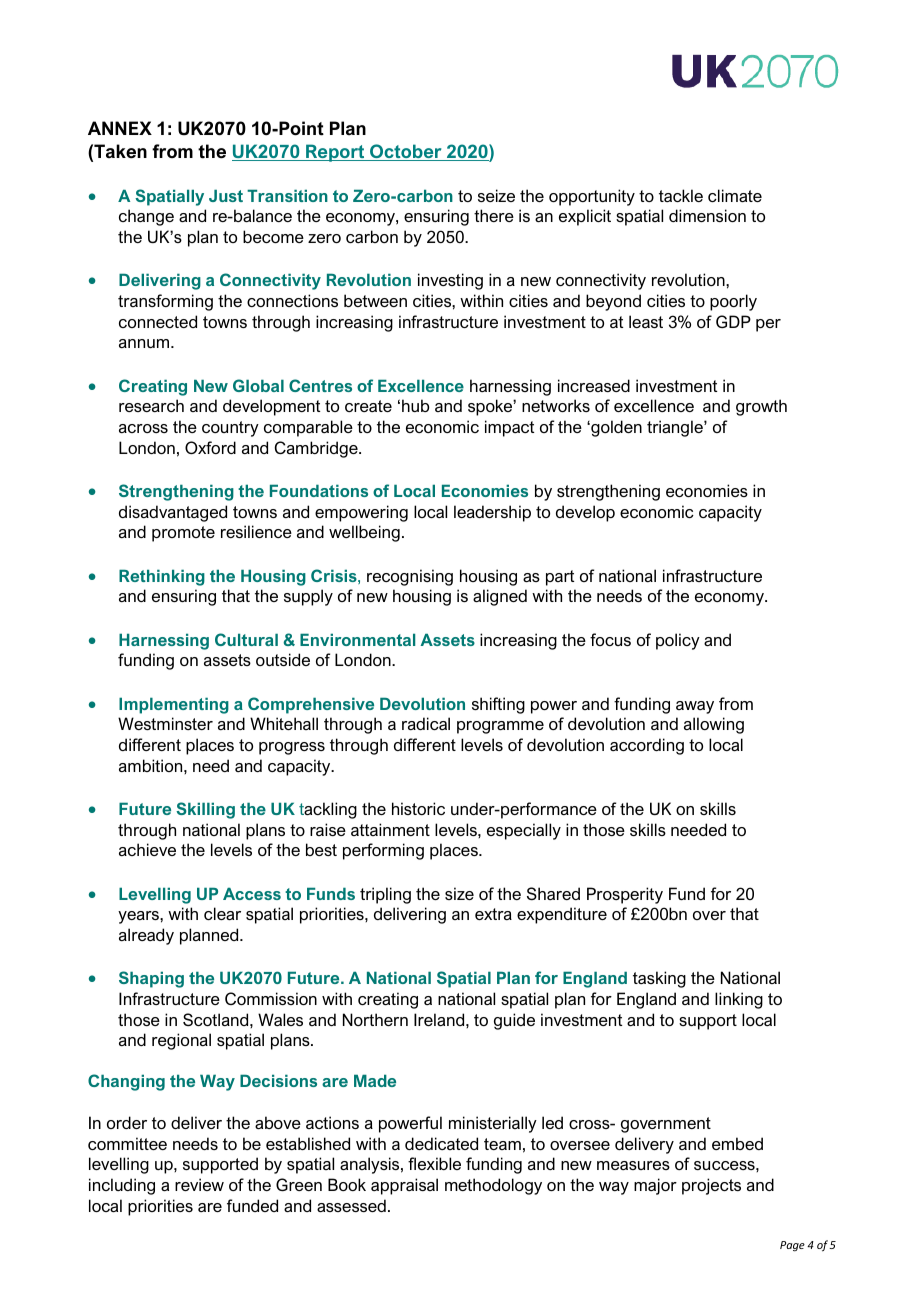 Image resolution: width=924 pixels, height=1308 pixels. I want to click on tackle, so click(681, 195).
